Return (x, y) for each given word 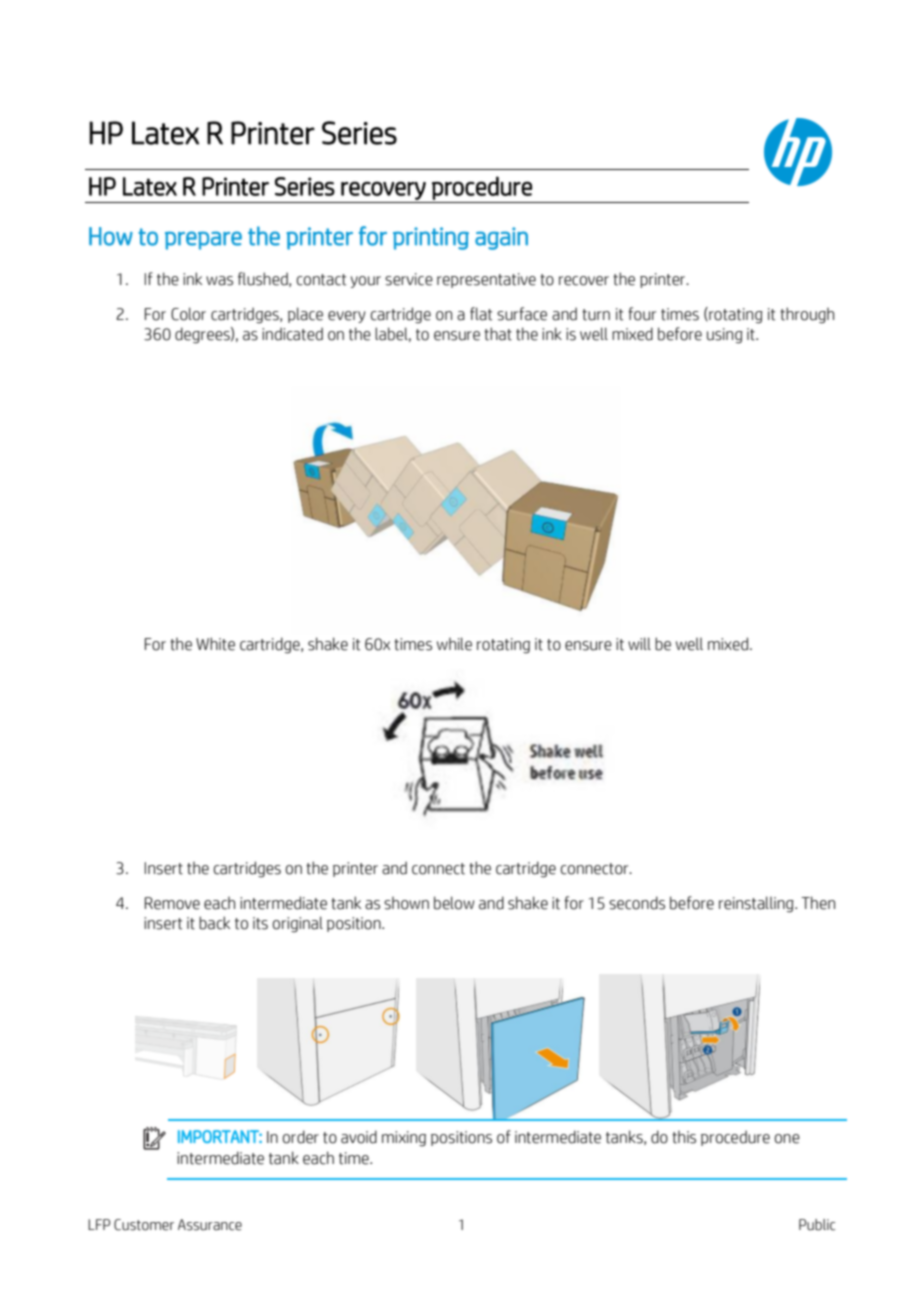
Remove (172, 903)
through (807, 315)
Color (188, 314)
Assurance (210, 1225)
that (498, 334)
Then (818, 903)
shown (406, 903)
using (725, 336)
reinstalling (757, 904)
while (454, 644)
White (215, 644)
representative (486, 280)
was (219, 281)
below (454, 903)
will (639, 643)
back (214, 923)
